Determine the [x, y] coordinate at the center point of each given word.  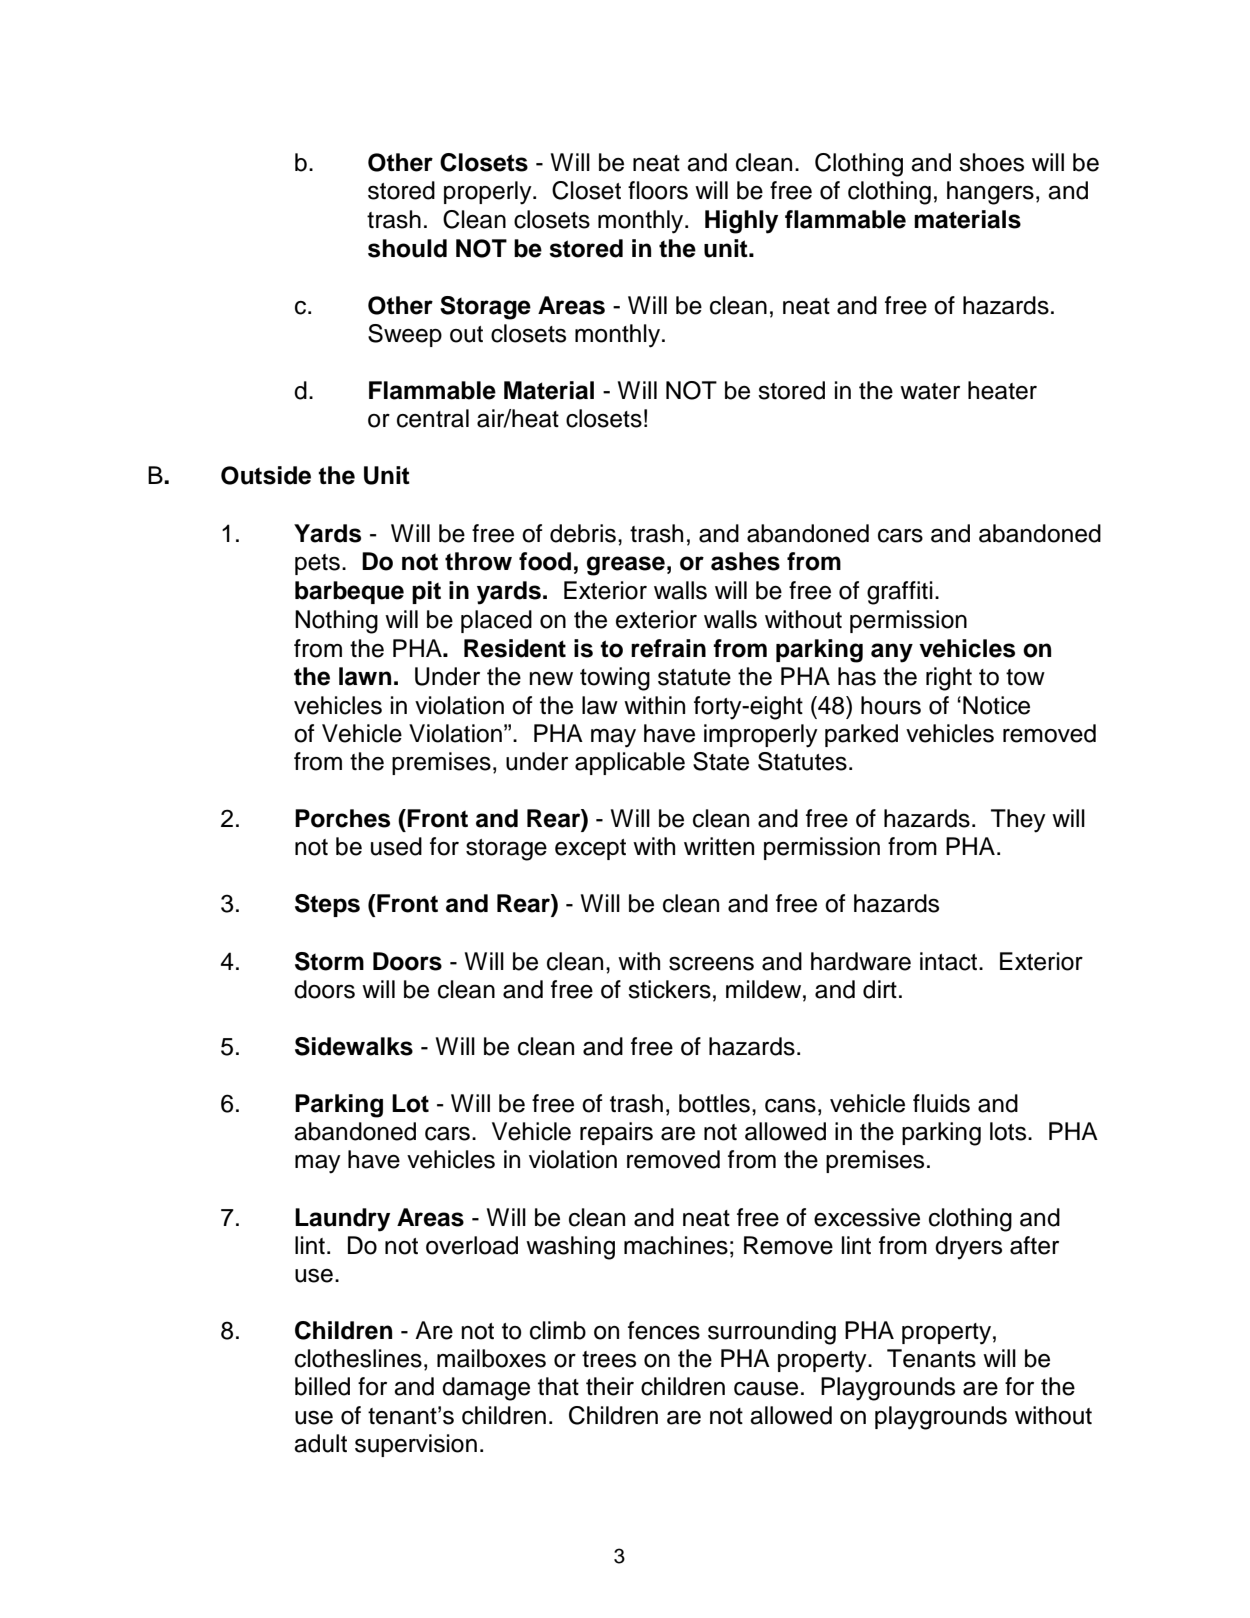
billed [322, 1386]
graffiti [900, 593]
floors [658, 190]
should [407, 248]
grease [626, 566]
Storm [329, 961]
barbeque [349, 592]
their [610, 1386]
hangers [990, 193]
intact [950, 961]
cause [766, 1388]
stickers [669, 989]
